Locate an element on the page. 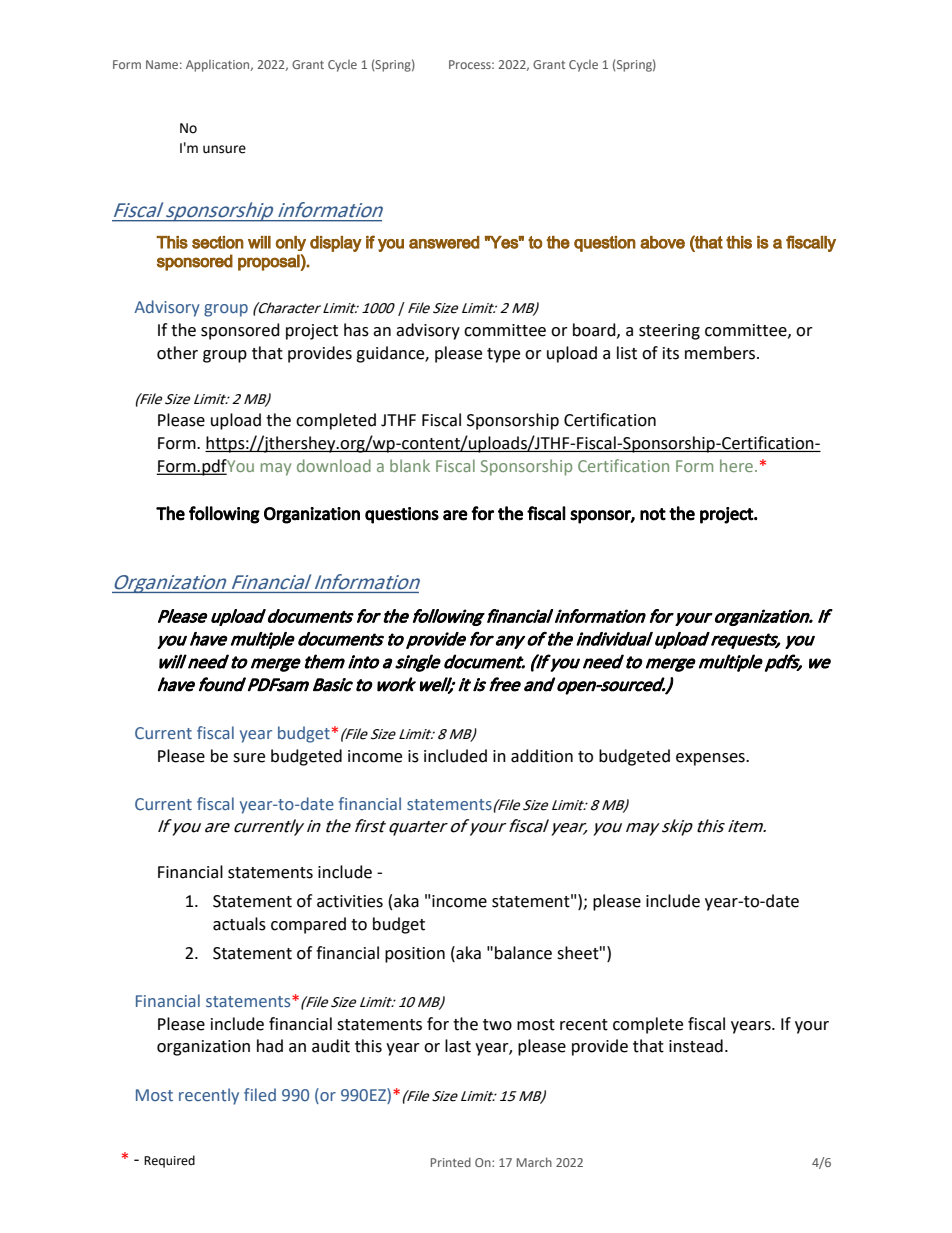 Image resolution: width=952 pixels, height=1233 pixels. section is located at coordinates (218, 242).
